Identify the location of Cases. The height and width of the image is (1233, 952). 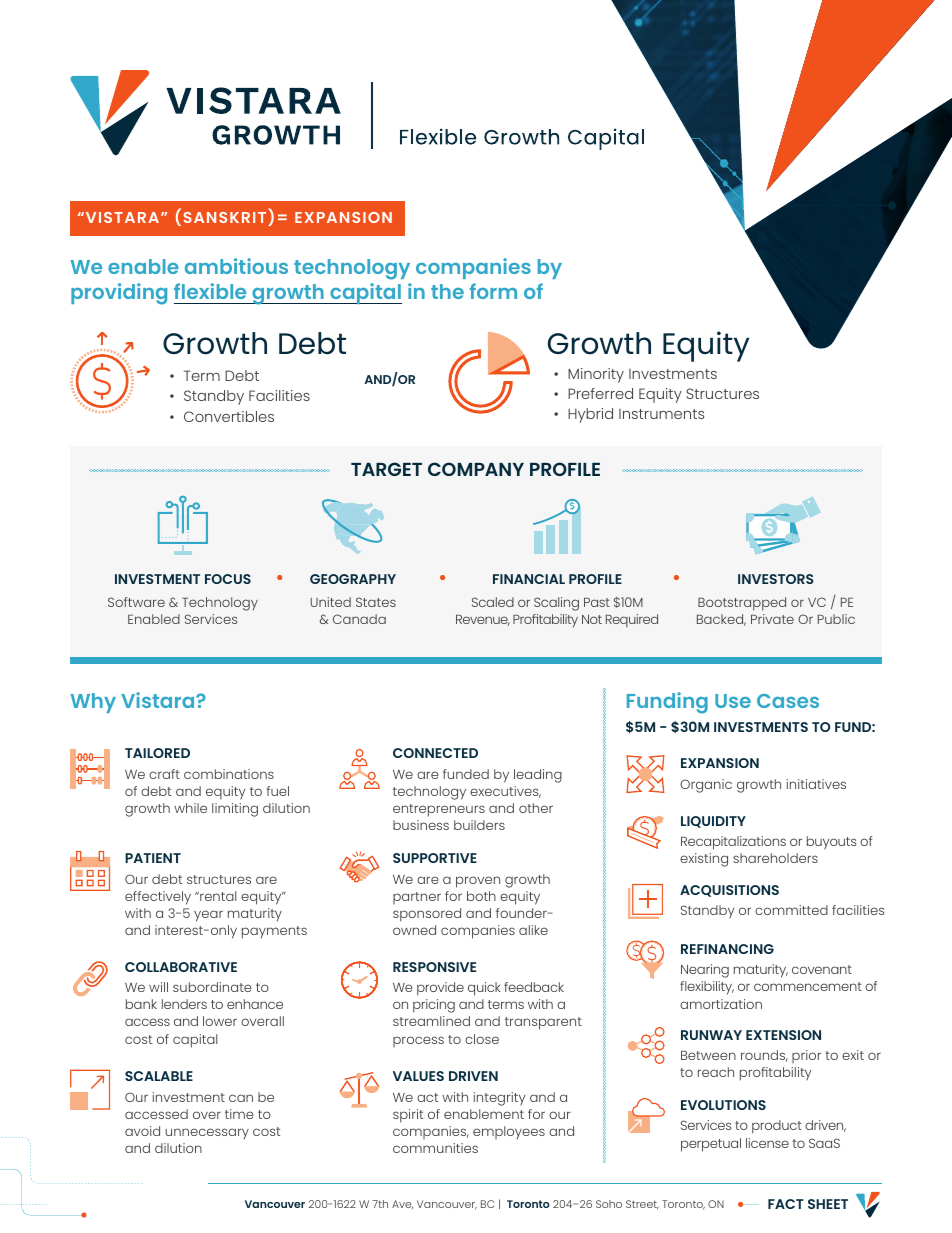
(788, 701).
